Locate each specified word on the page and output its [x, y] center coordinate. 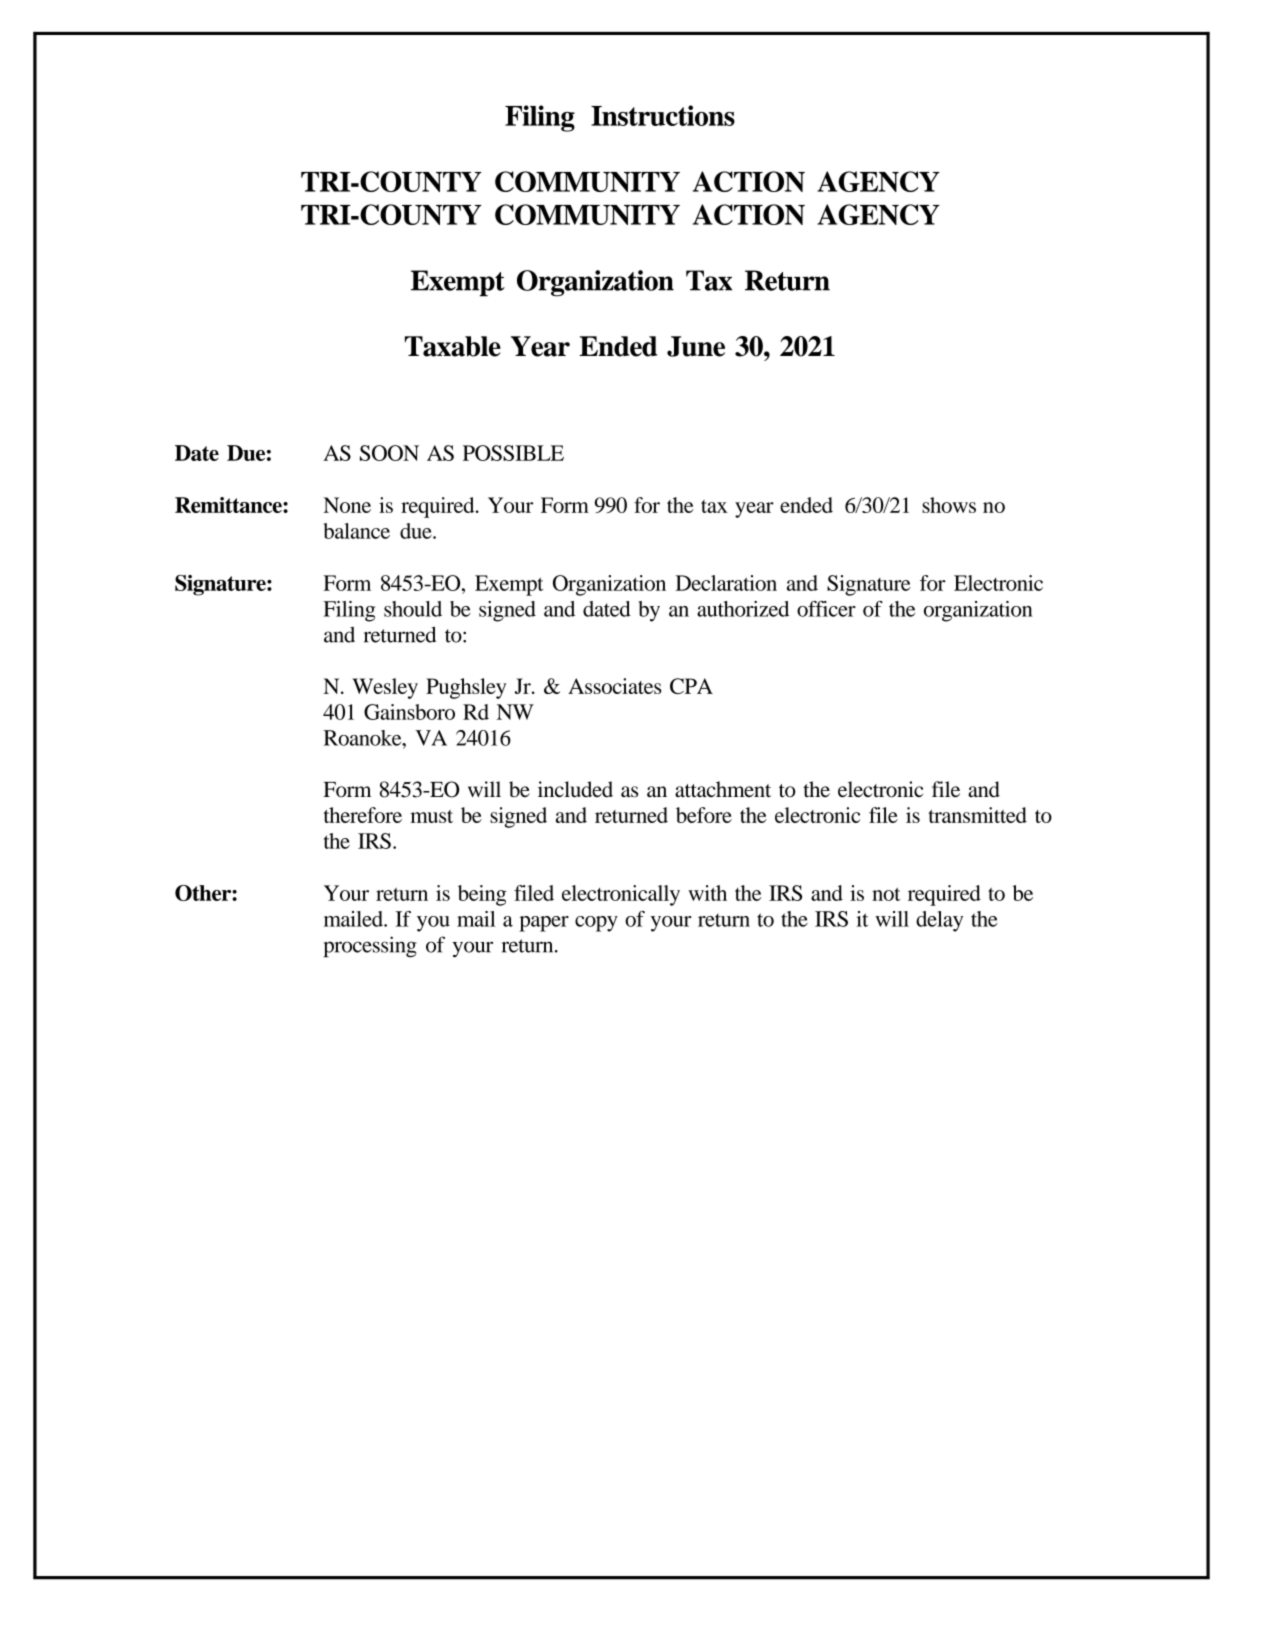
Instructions [663, 115]
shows [949, 505]
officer [826, 609]
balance [356, 531]
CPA [691, 686]
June [696, 346]
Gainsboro [409, 712]
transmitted [977, 815]
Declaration [726, 583]
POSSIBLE [513, 453]
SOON [389, 453]
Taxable [453, 346]
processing [370, 947]
